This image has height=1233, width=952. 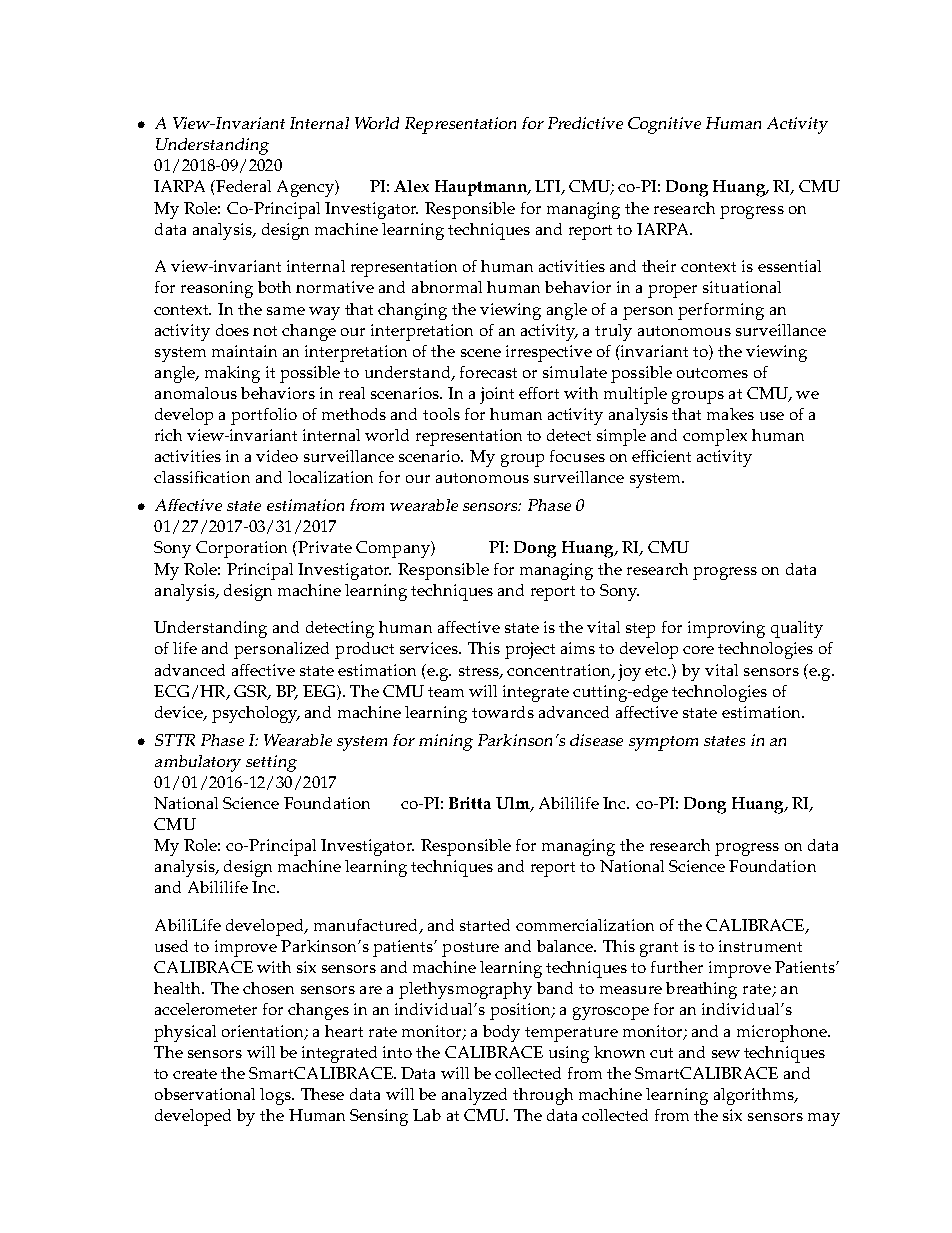 I want to click on improving, so click(x=726, y=629).
